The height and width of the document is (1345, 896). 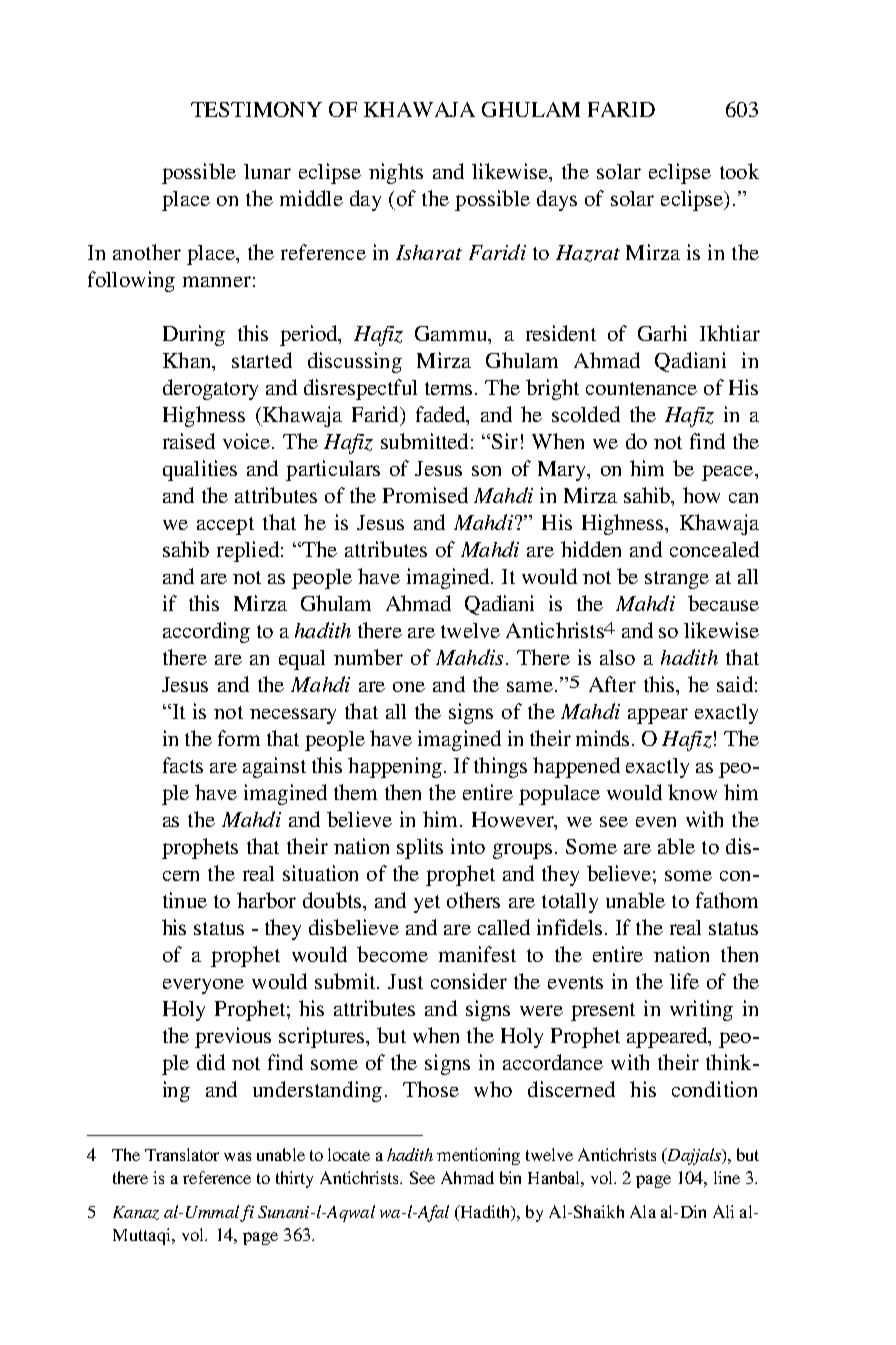 I want to click on Translator, so click(x=182, y=1154).
